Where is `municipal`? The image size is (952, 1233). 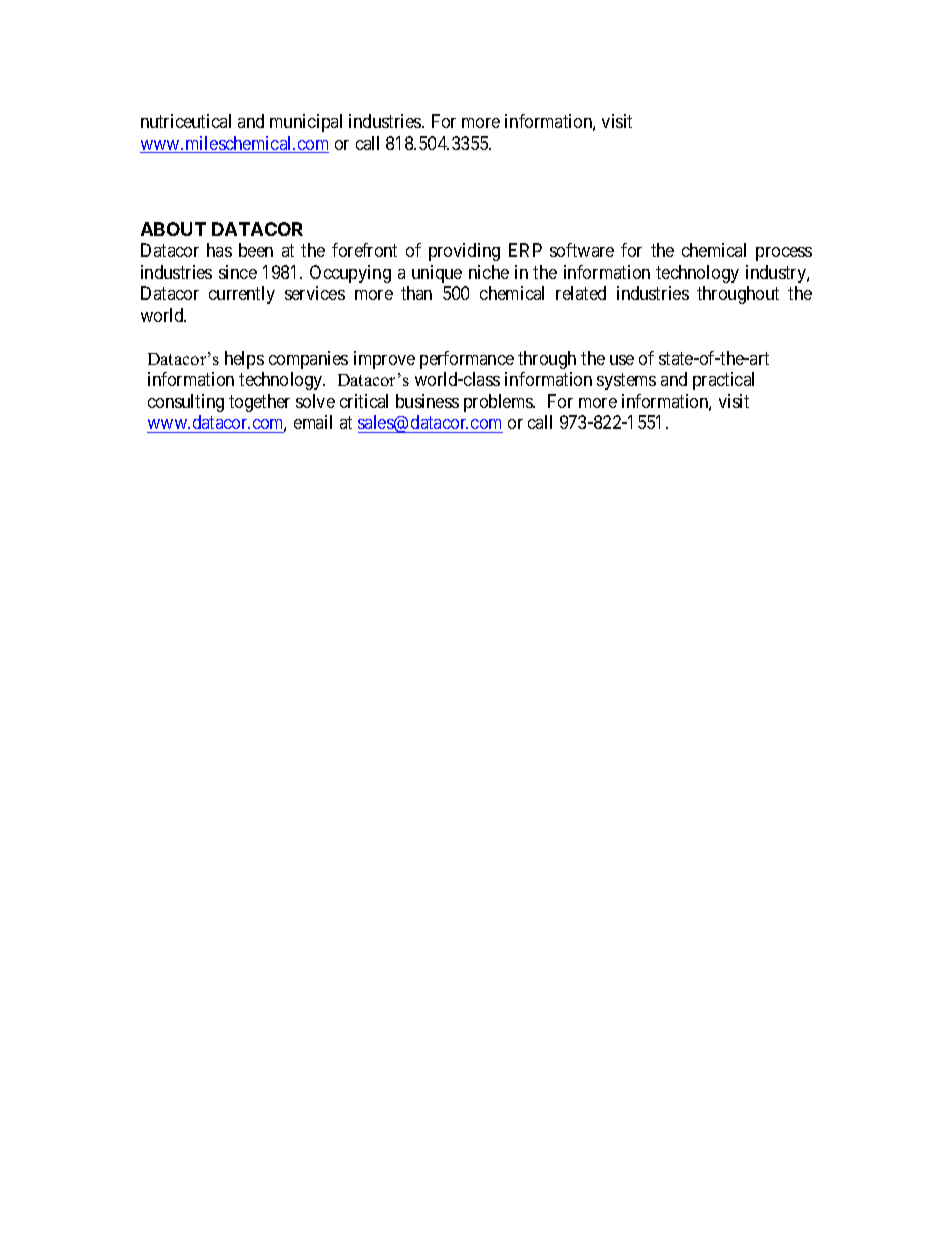
municipal is located at coordinates (306, 123).
